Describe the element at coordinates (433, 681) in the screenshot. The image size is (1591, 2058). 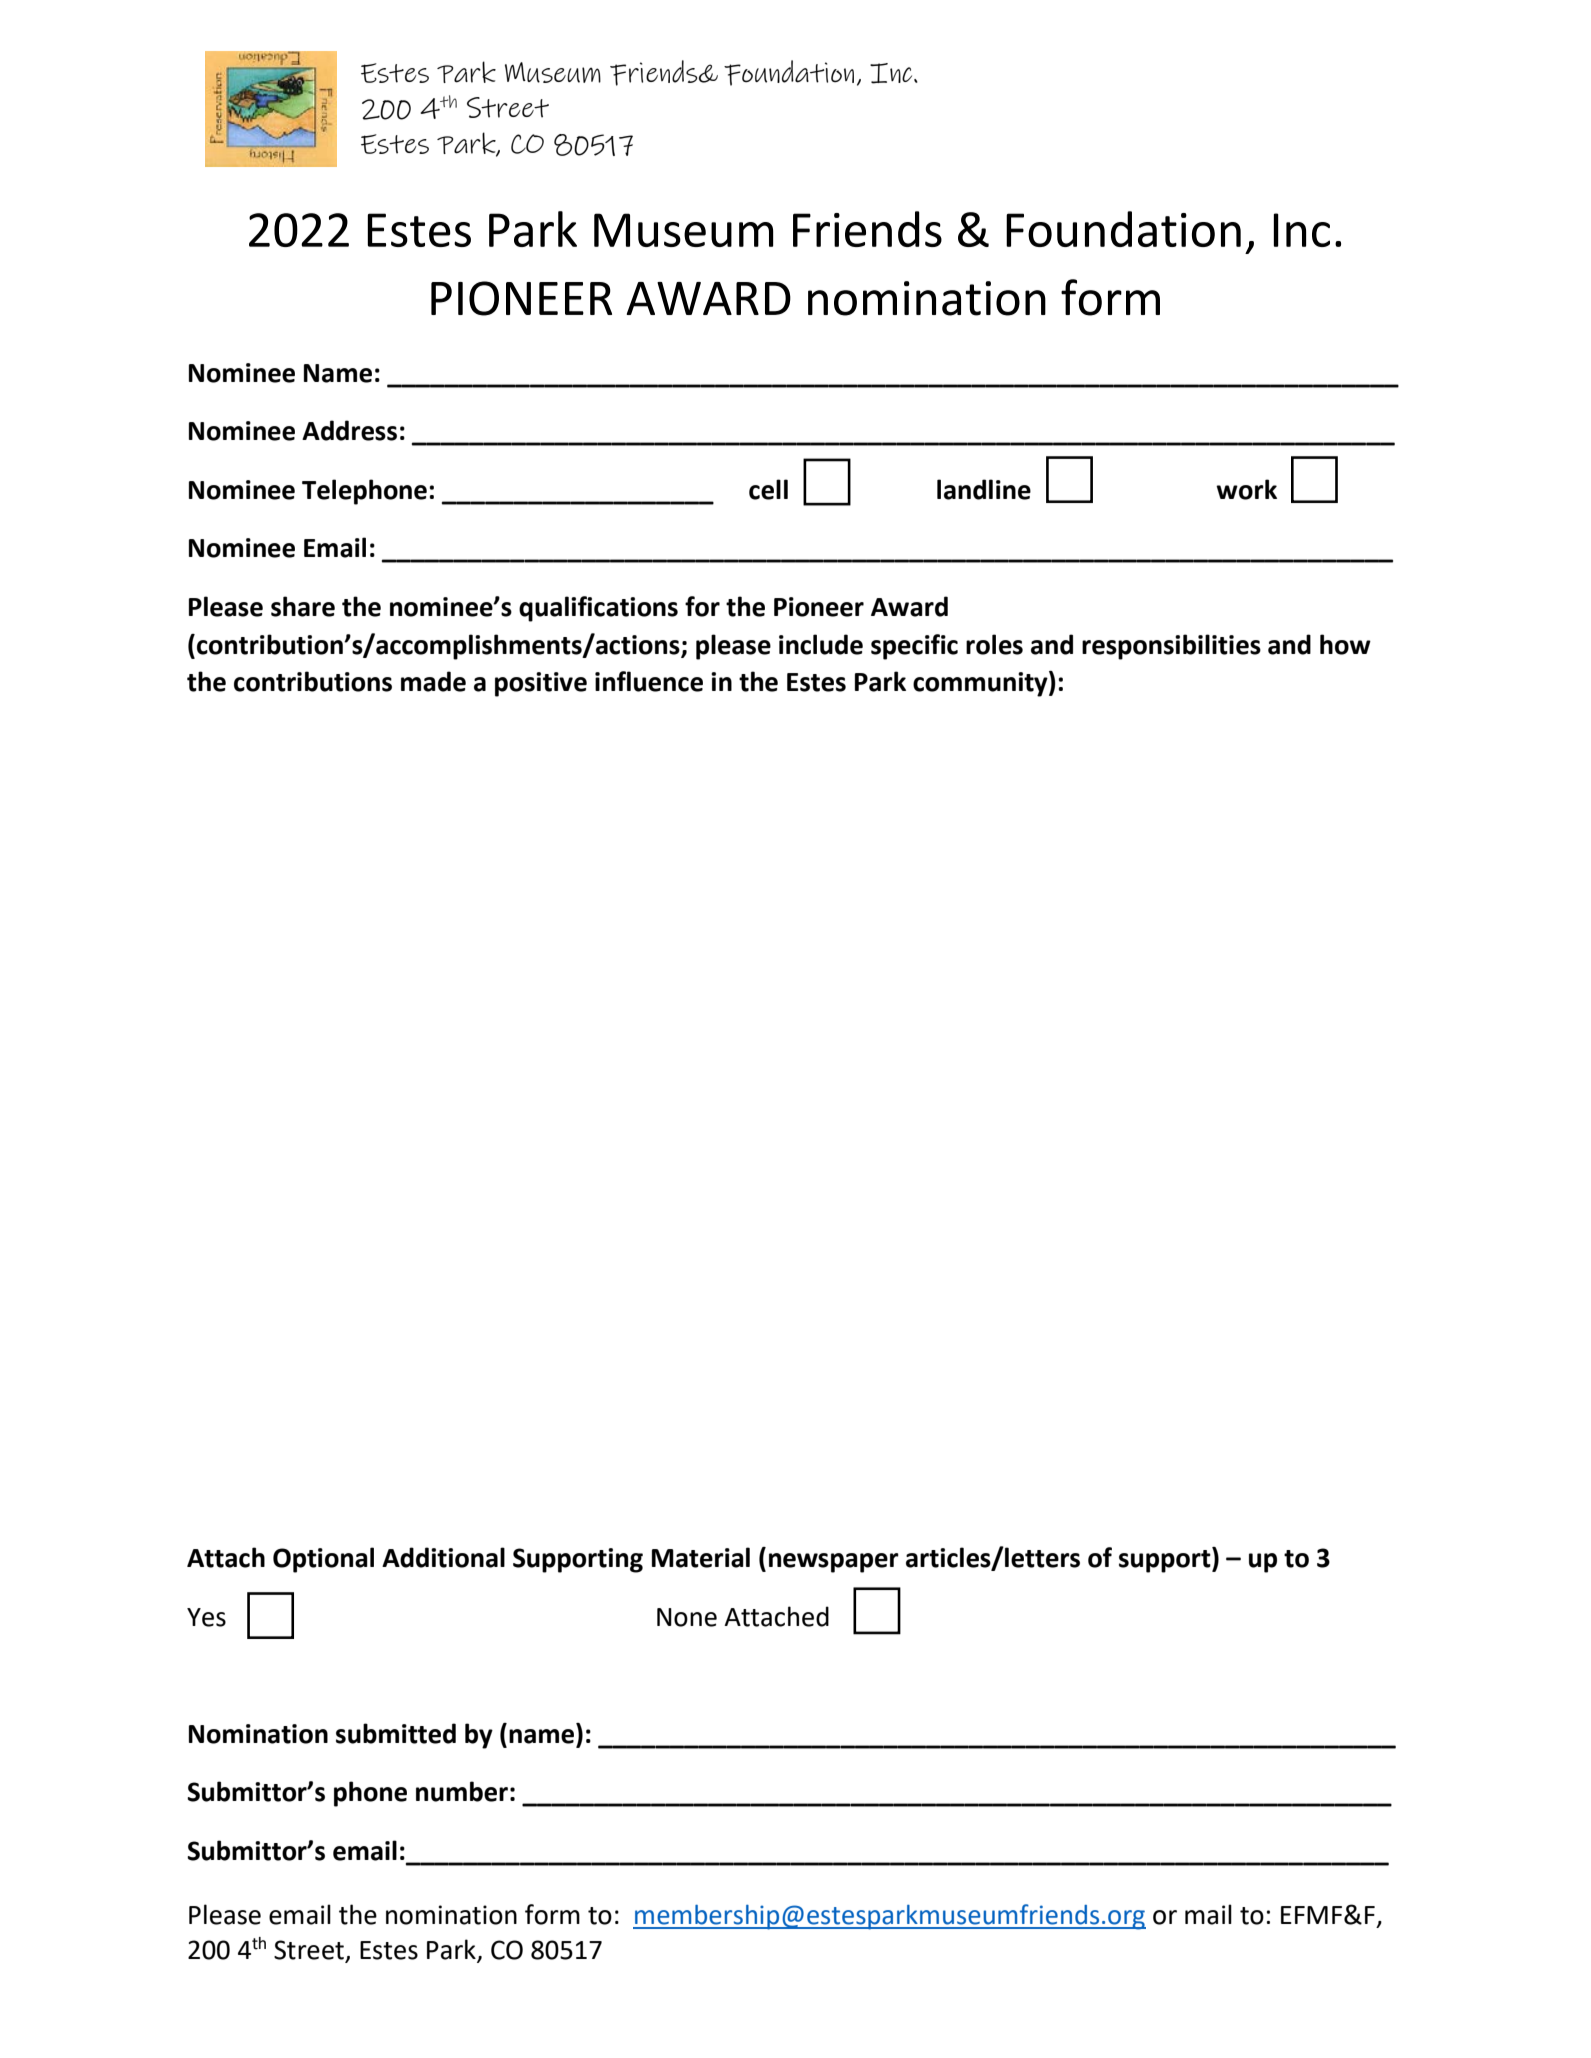
I see `made` at that location.
